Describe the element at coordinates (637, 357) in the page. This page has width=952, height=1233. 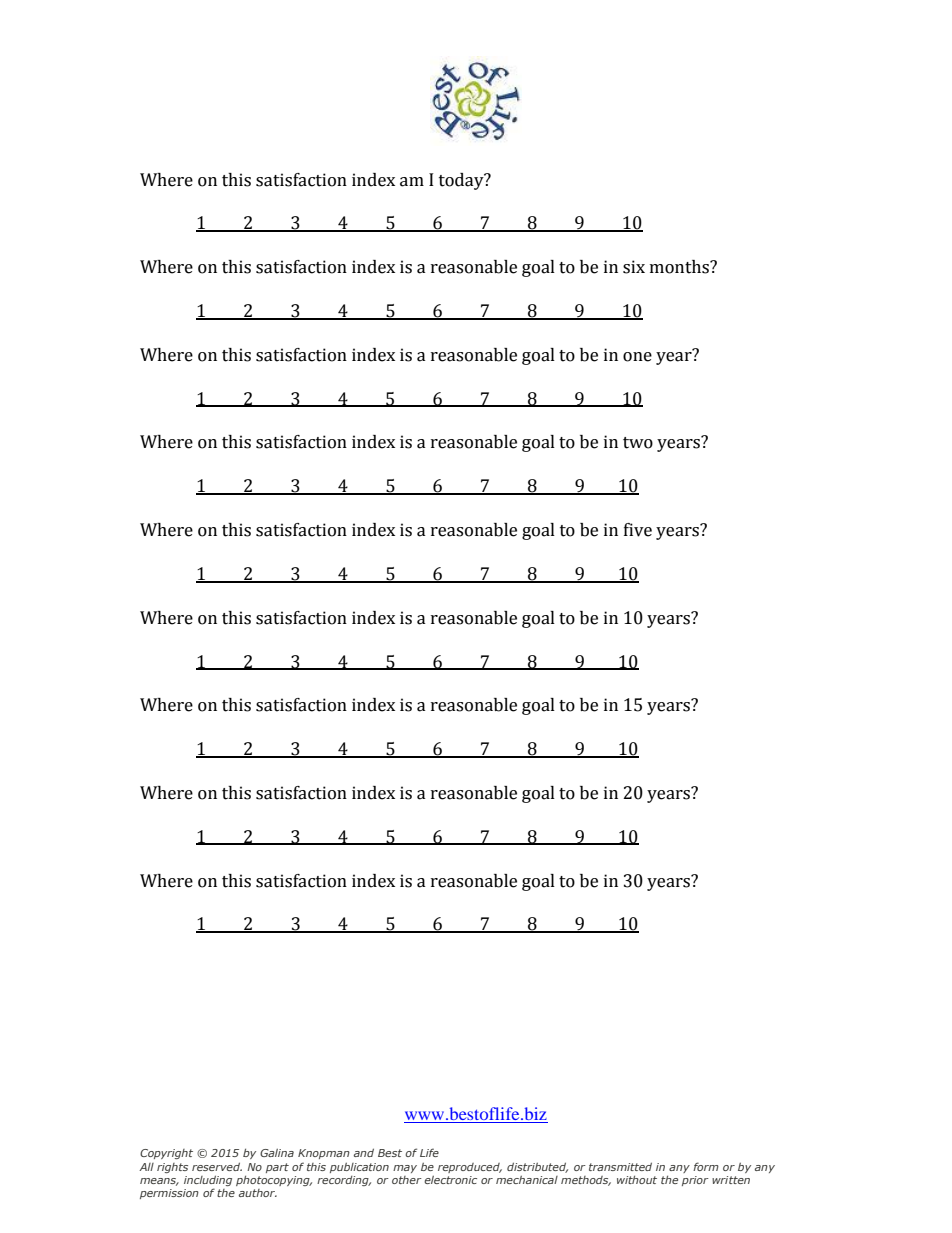
I see `one` at that location.
